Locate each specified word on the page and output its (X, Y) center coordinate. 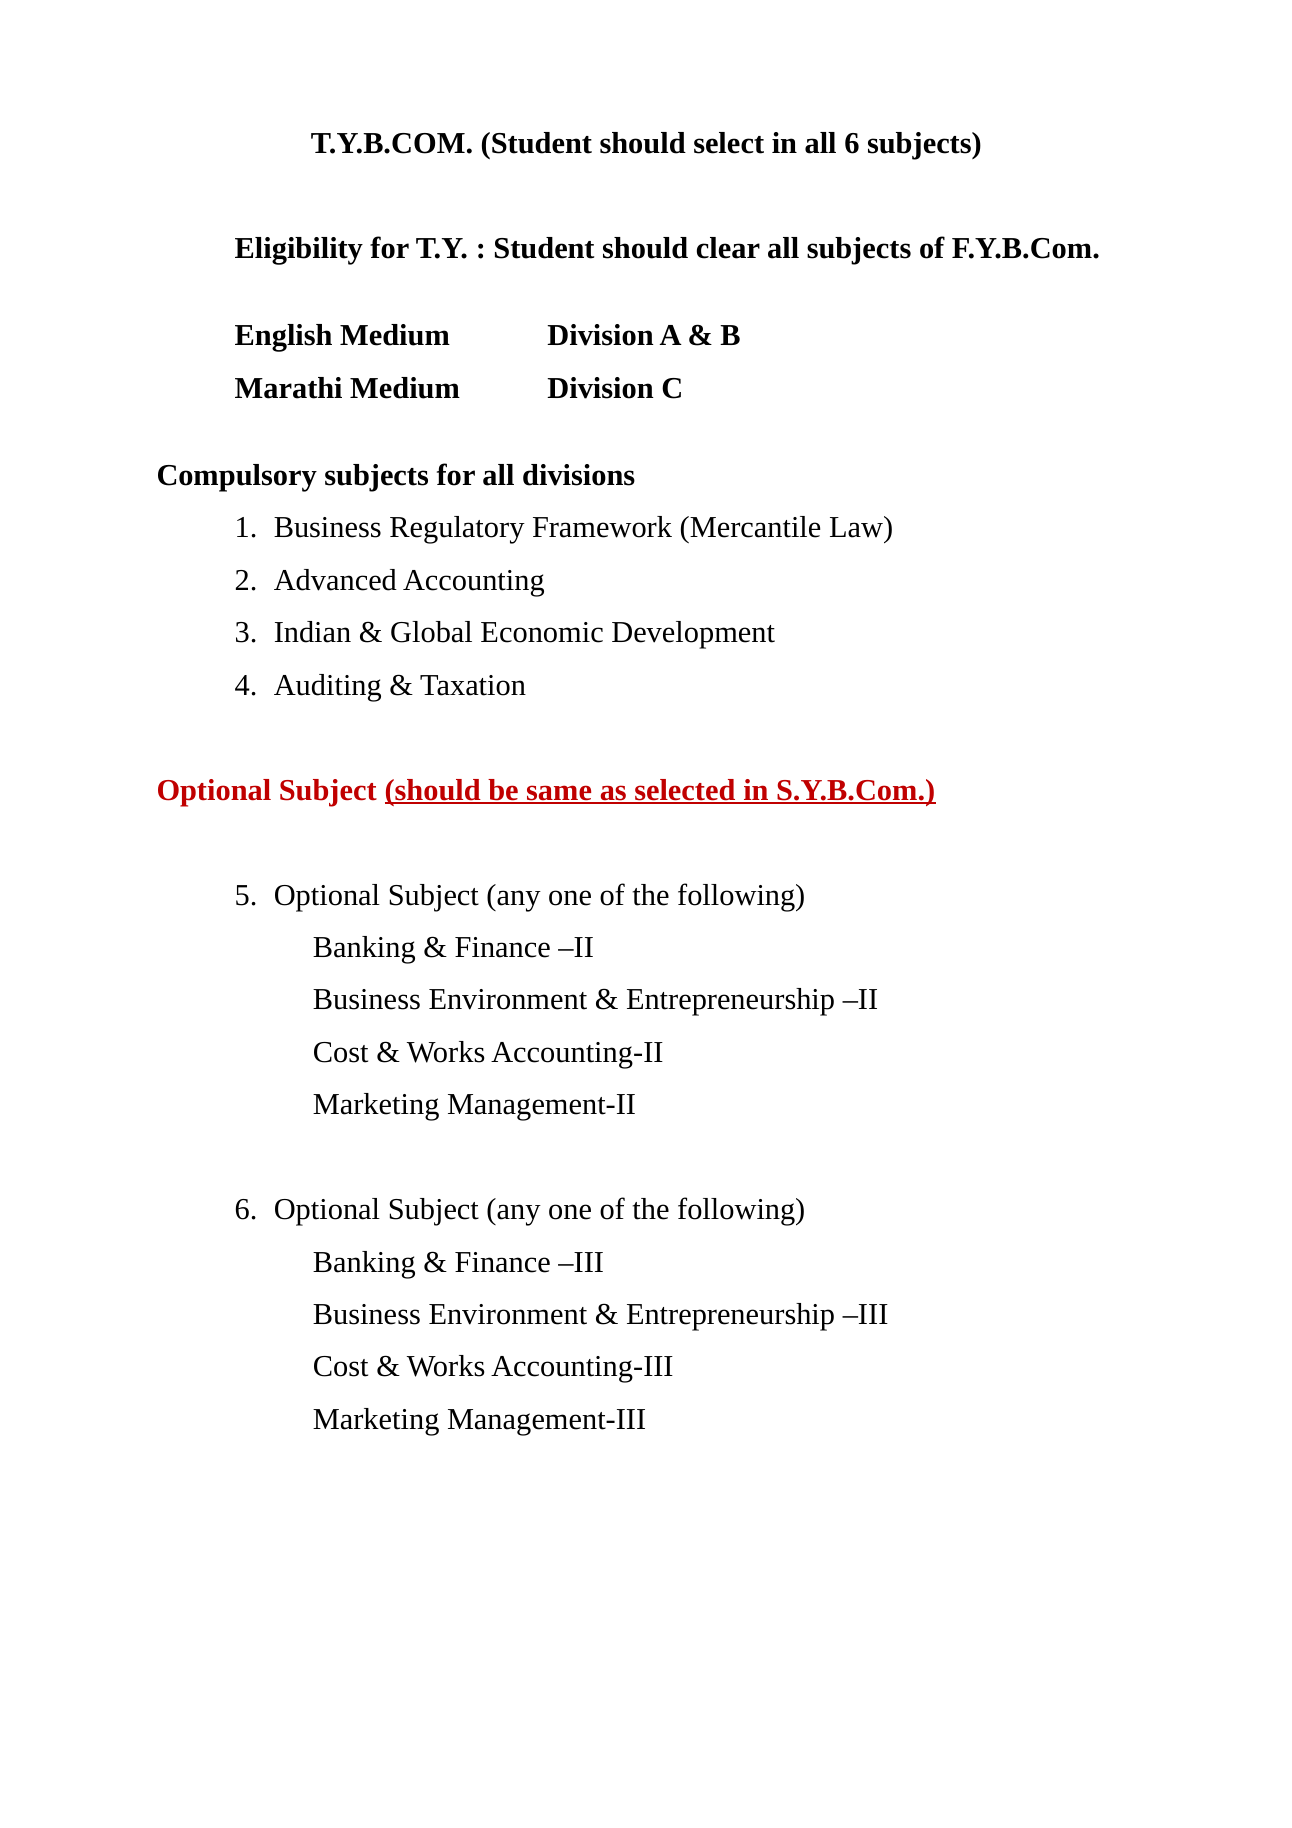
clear (728, 248)
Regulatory (457, 530)
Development (693, 635)
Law (857, 527)
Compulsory (237, 478)
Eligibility (299, 251)
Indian (313, 632)
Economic (542, 632)
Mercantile (754, 527)
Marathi (288, 388)
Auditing (327, 688)
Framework (602, 527)
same (559, 794)
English (283, 338)
